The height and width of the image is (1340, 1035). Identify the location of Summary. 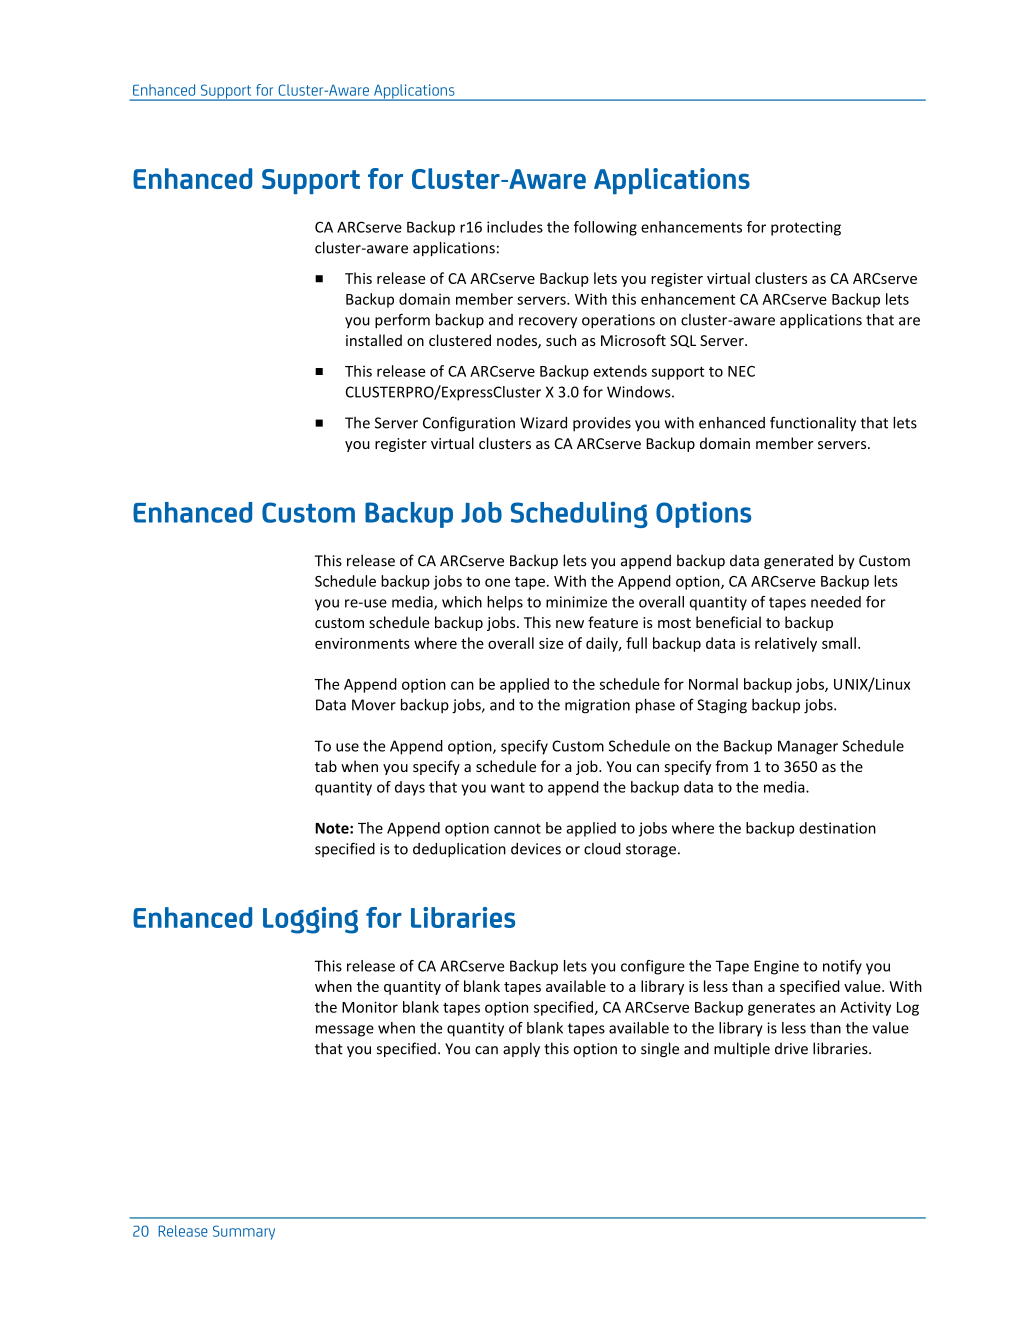
(244, 1232).
